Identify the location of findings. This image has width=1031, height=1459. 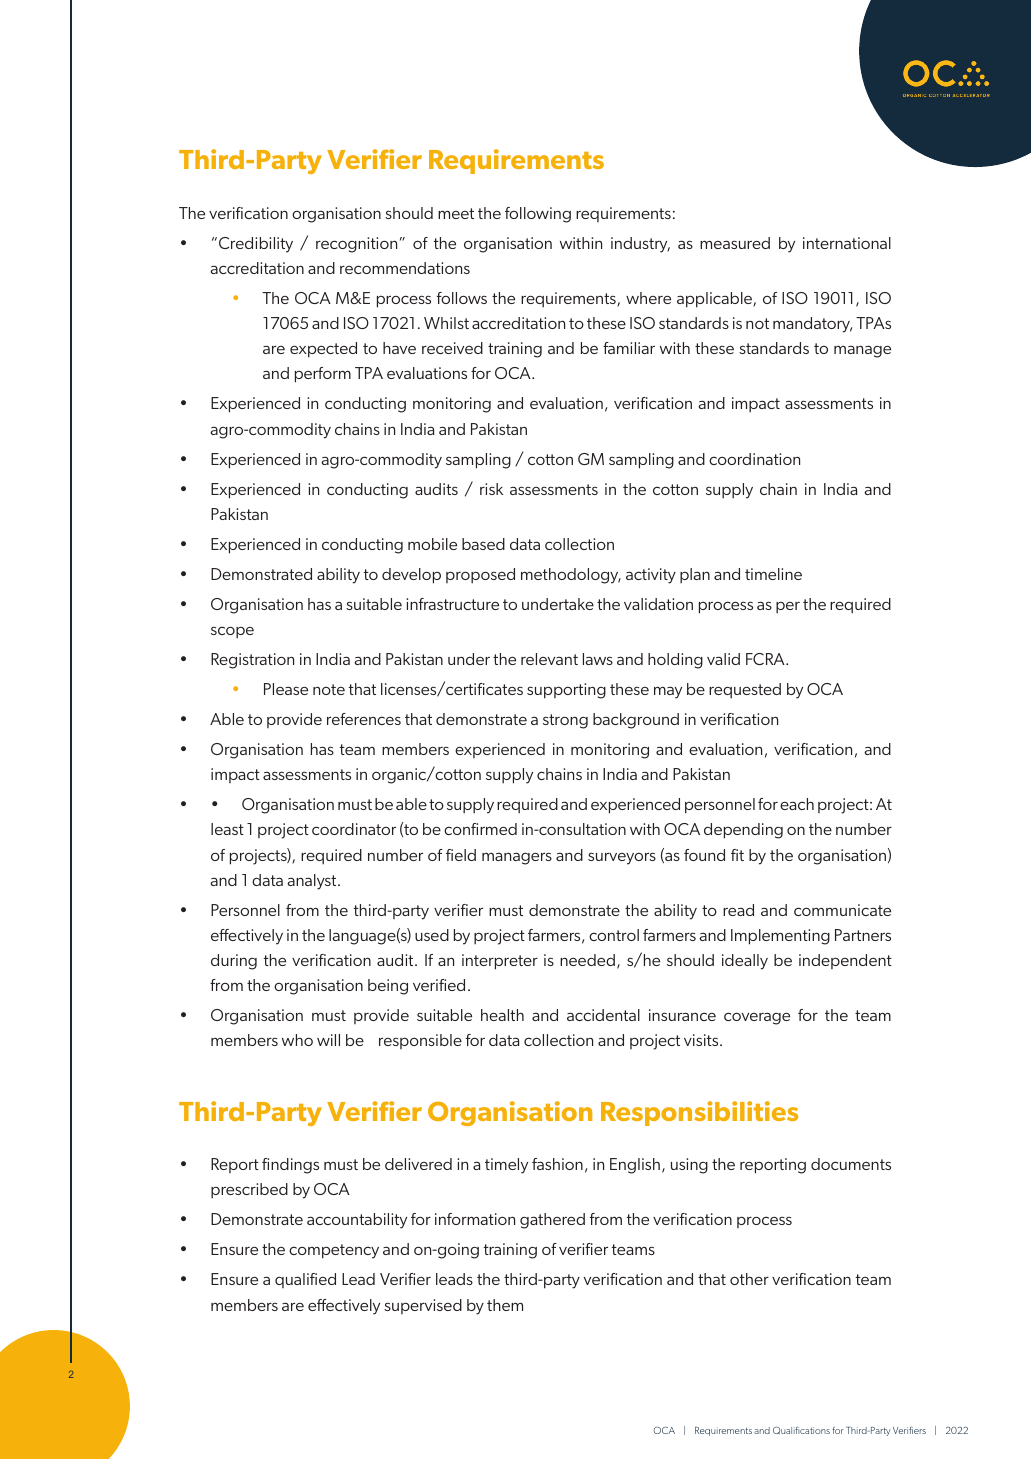
(290, 1166).
